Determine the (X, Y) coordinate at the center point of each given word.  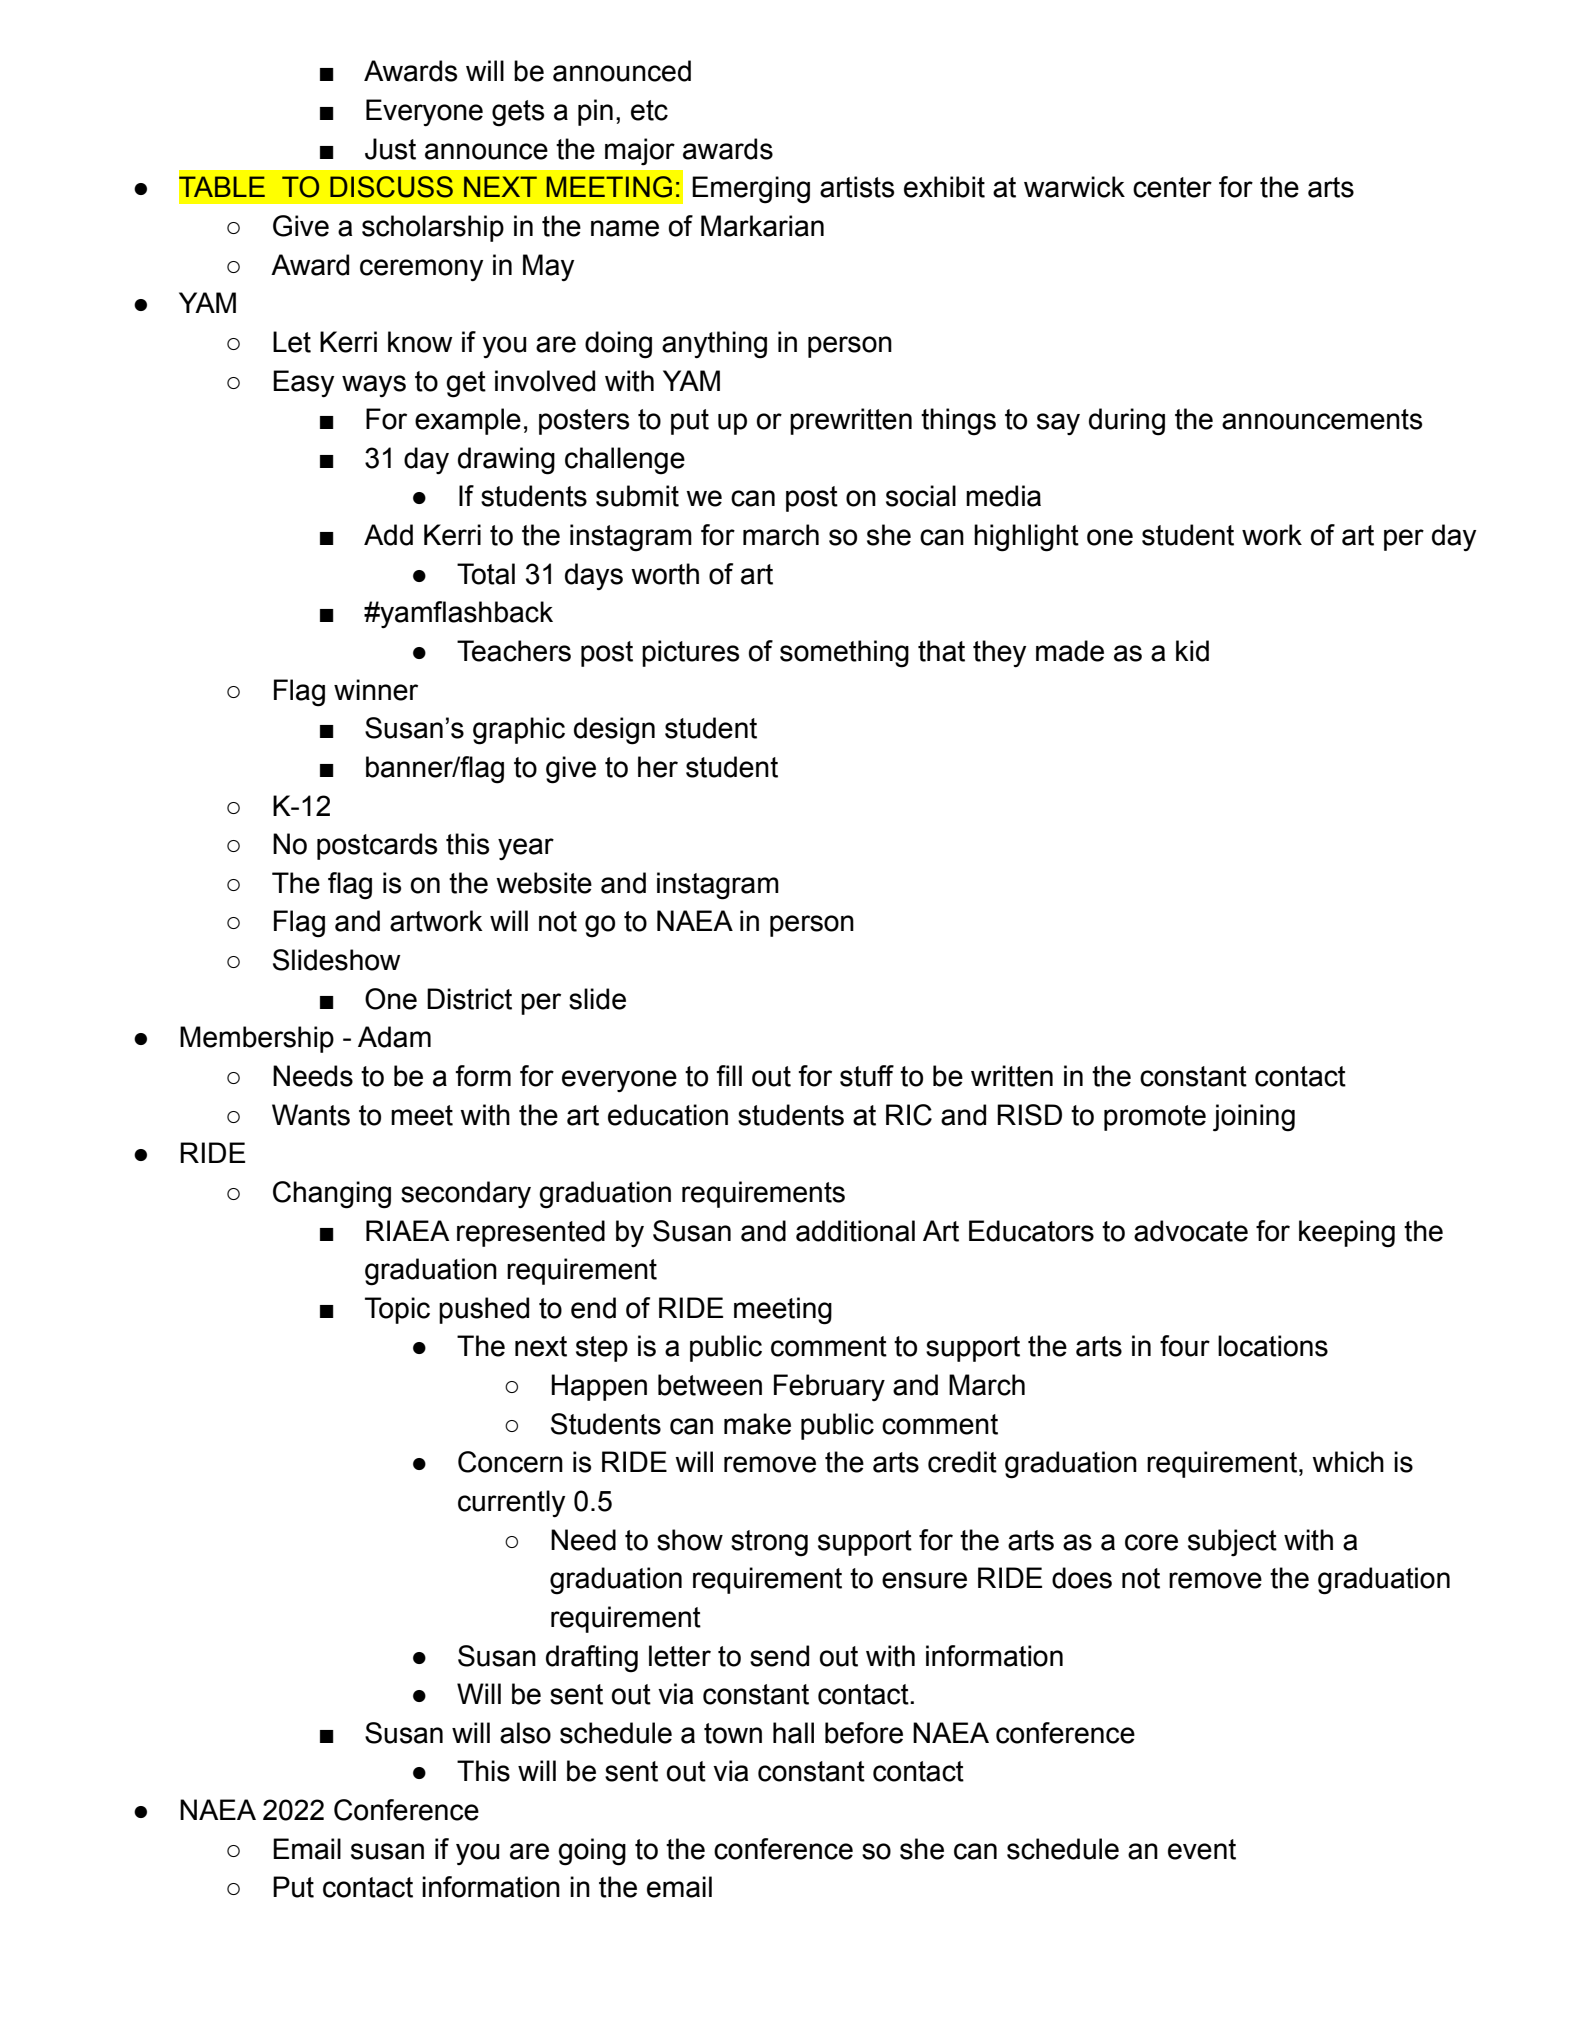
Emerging (751, 190)
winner (376, 690)
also (525, 1733)
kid (1192, 651)
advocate (1191, 1231)
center (1172, 187)
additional (855, 1231)
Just (390, 149)
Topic (397, 1310)
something (844, 654)
